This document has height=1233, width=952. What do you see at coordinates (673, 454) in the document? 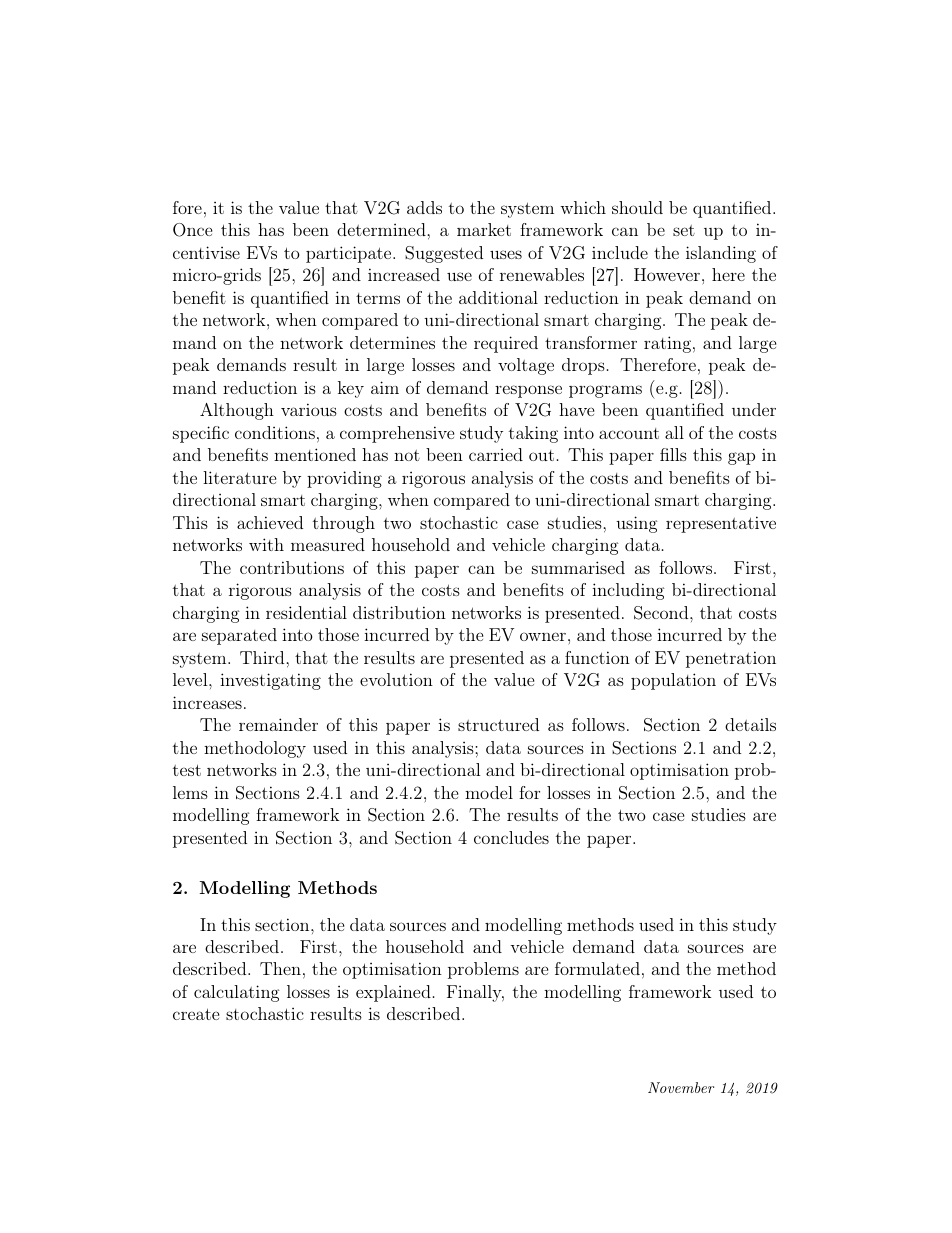
I see `fills` at bounding box center [673, 454].
